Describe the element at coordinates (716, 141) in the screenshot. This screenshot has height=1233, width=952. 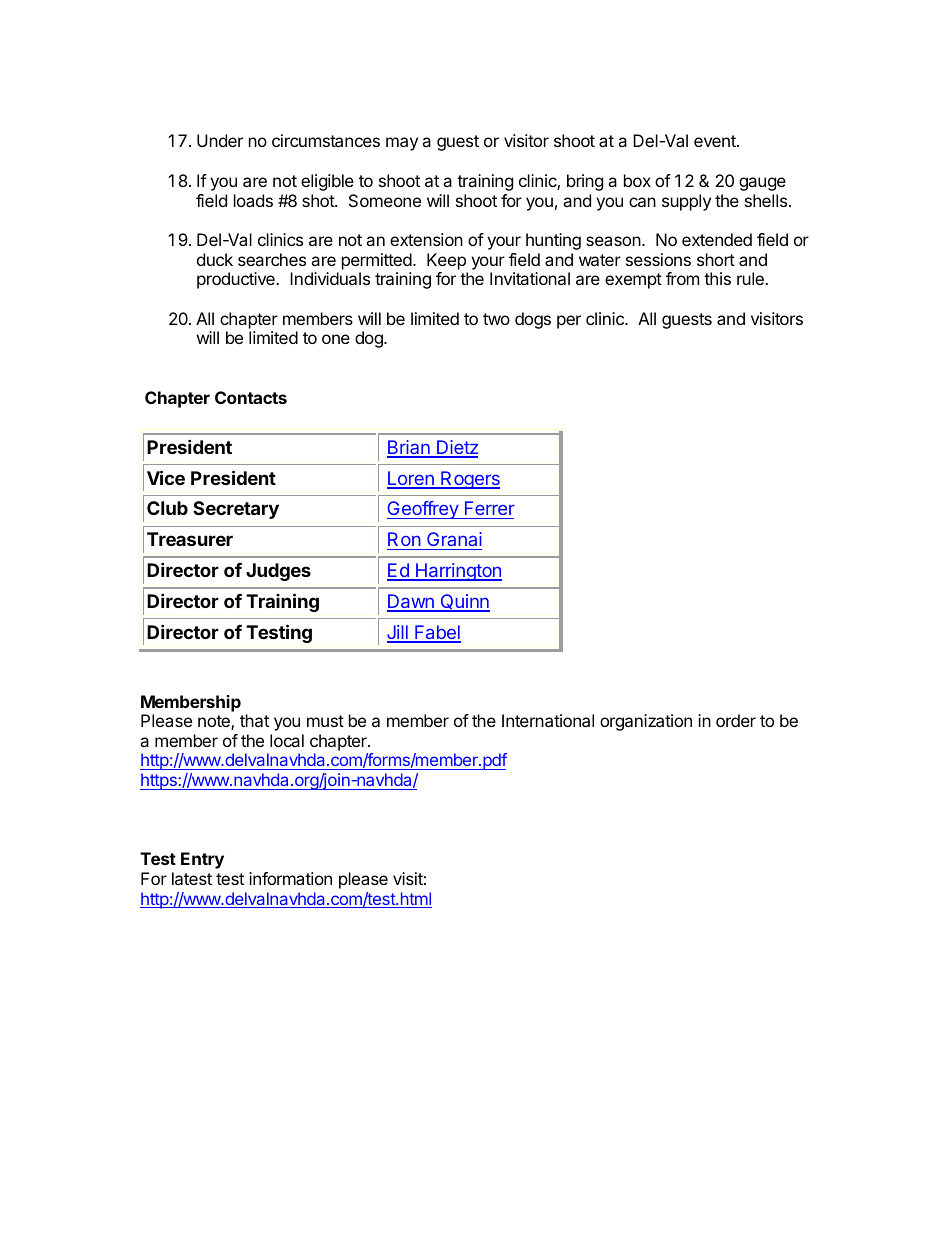
I see `event` at that location.
